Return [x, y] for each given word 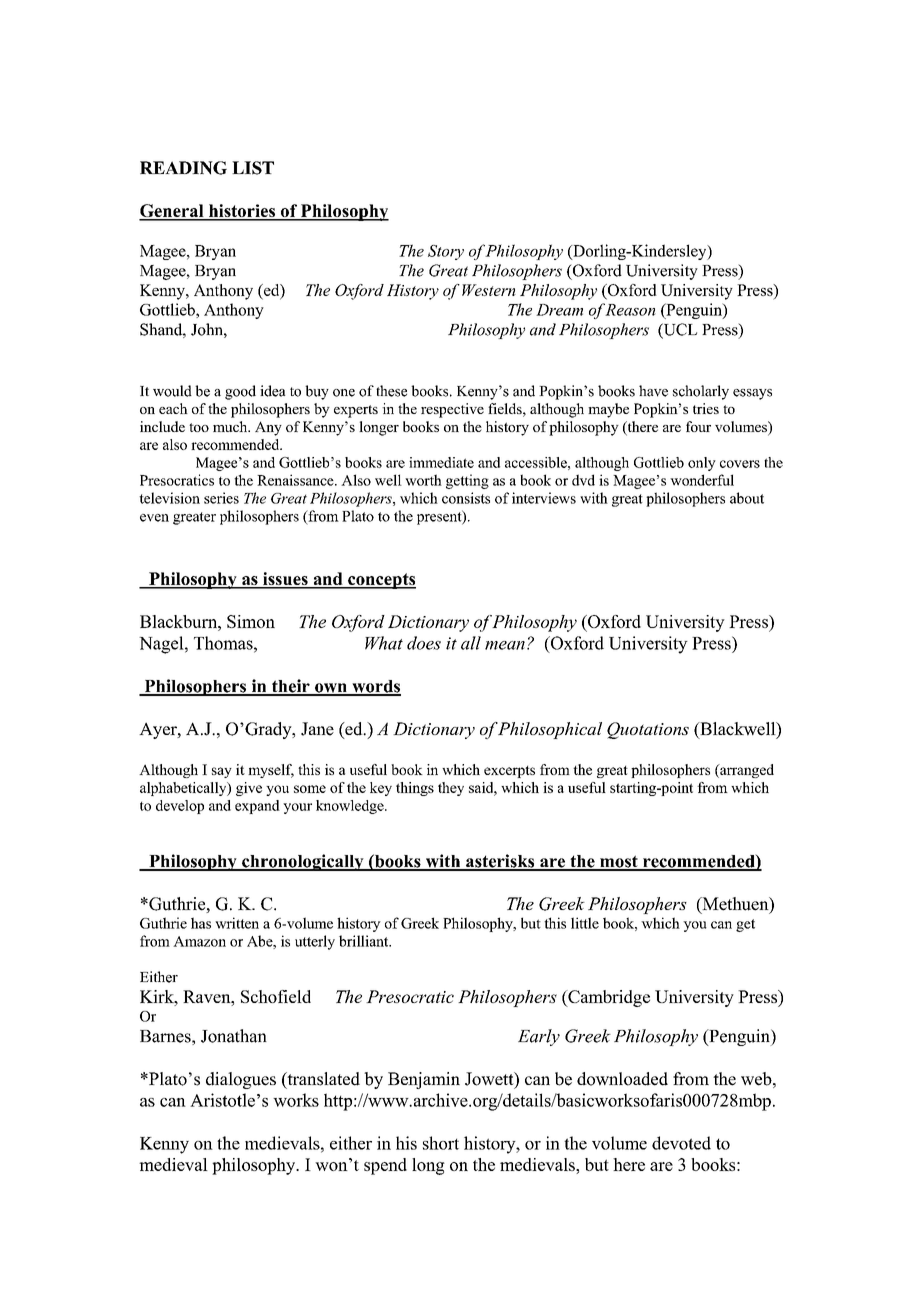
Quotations [648, 730]
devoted [681, 1143]
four [698, 426]
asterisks [500, 862]
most [619, 863]
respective [452, 410]
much [231, 426]
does [424, 643]
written [237, 923]
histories [242, 212]
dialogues [241, 1080]
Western [489, 290]
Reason [630, 310]
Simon [251, 621]
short [441, 1143]
